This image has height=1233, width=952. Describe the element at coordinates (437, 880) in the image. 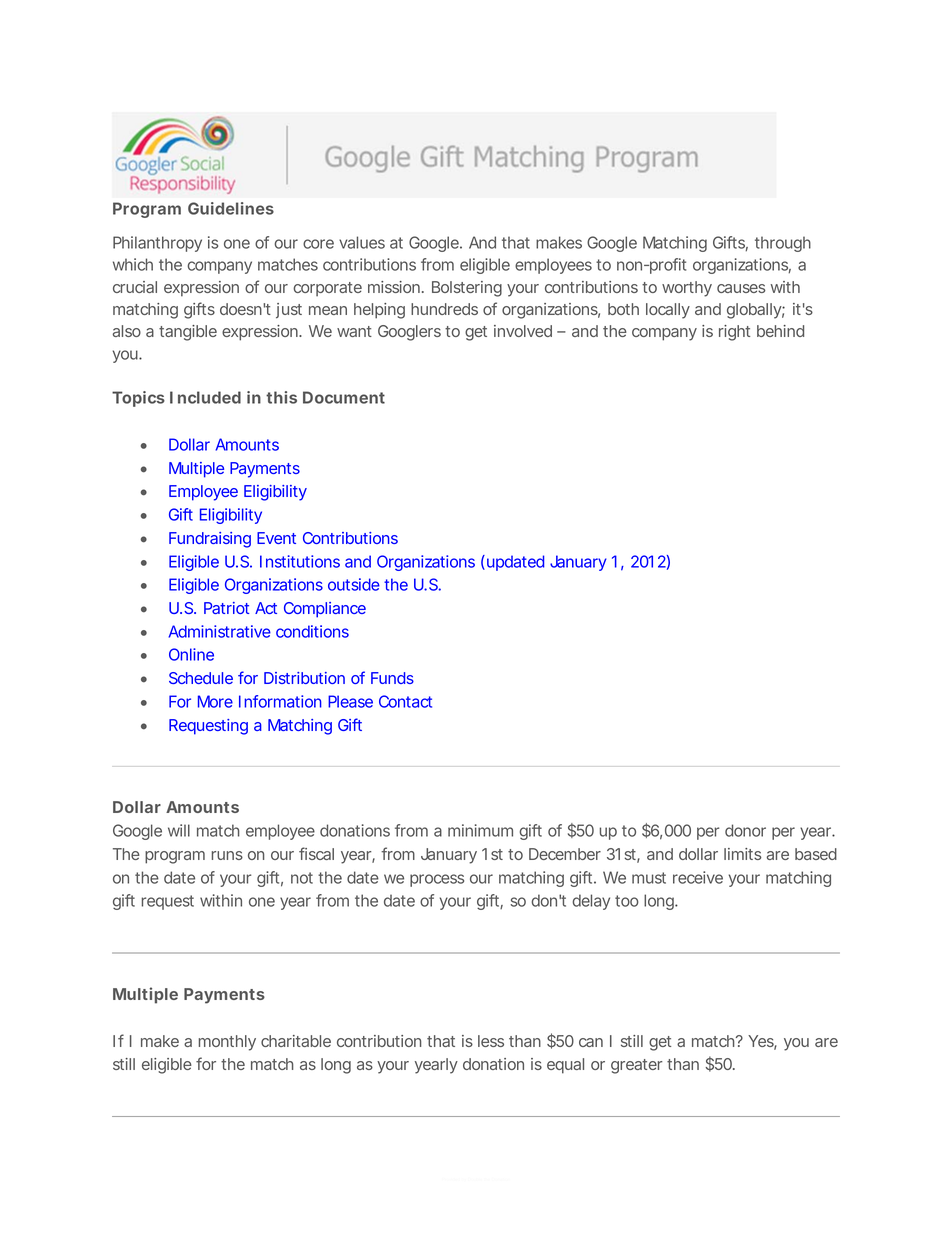

I see `process` at that location.
